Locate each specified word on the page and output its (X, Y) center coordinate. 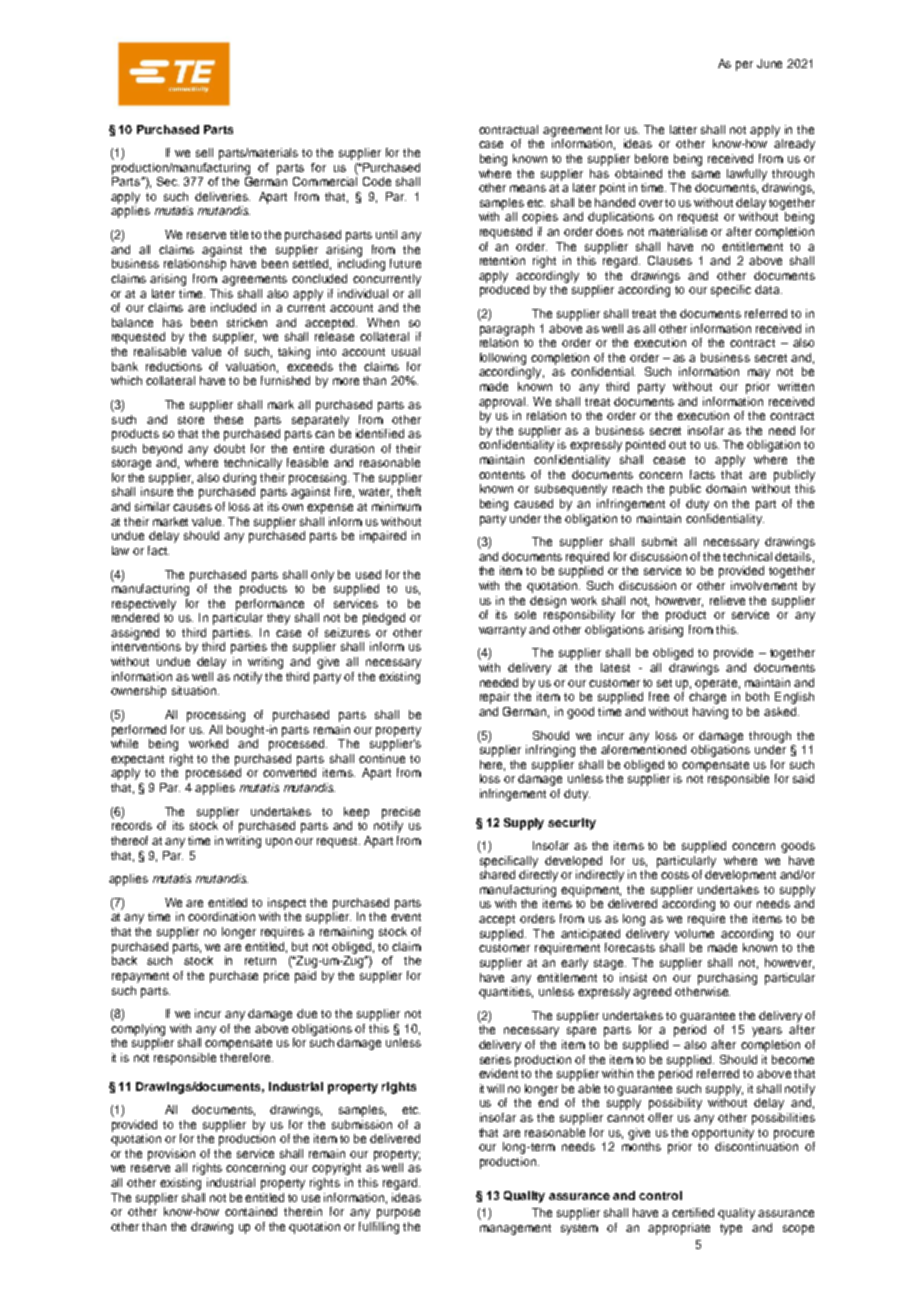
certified (693, 1212)
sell (204, 152)
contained (251, 1211)
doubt (229, 448)
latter (683, 129)
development (740, 876)
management (515, 1229)
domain (726, 488)
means (528, 188)
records (132, 825)
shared (497, 874)
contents (502, 475)
